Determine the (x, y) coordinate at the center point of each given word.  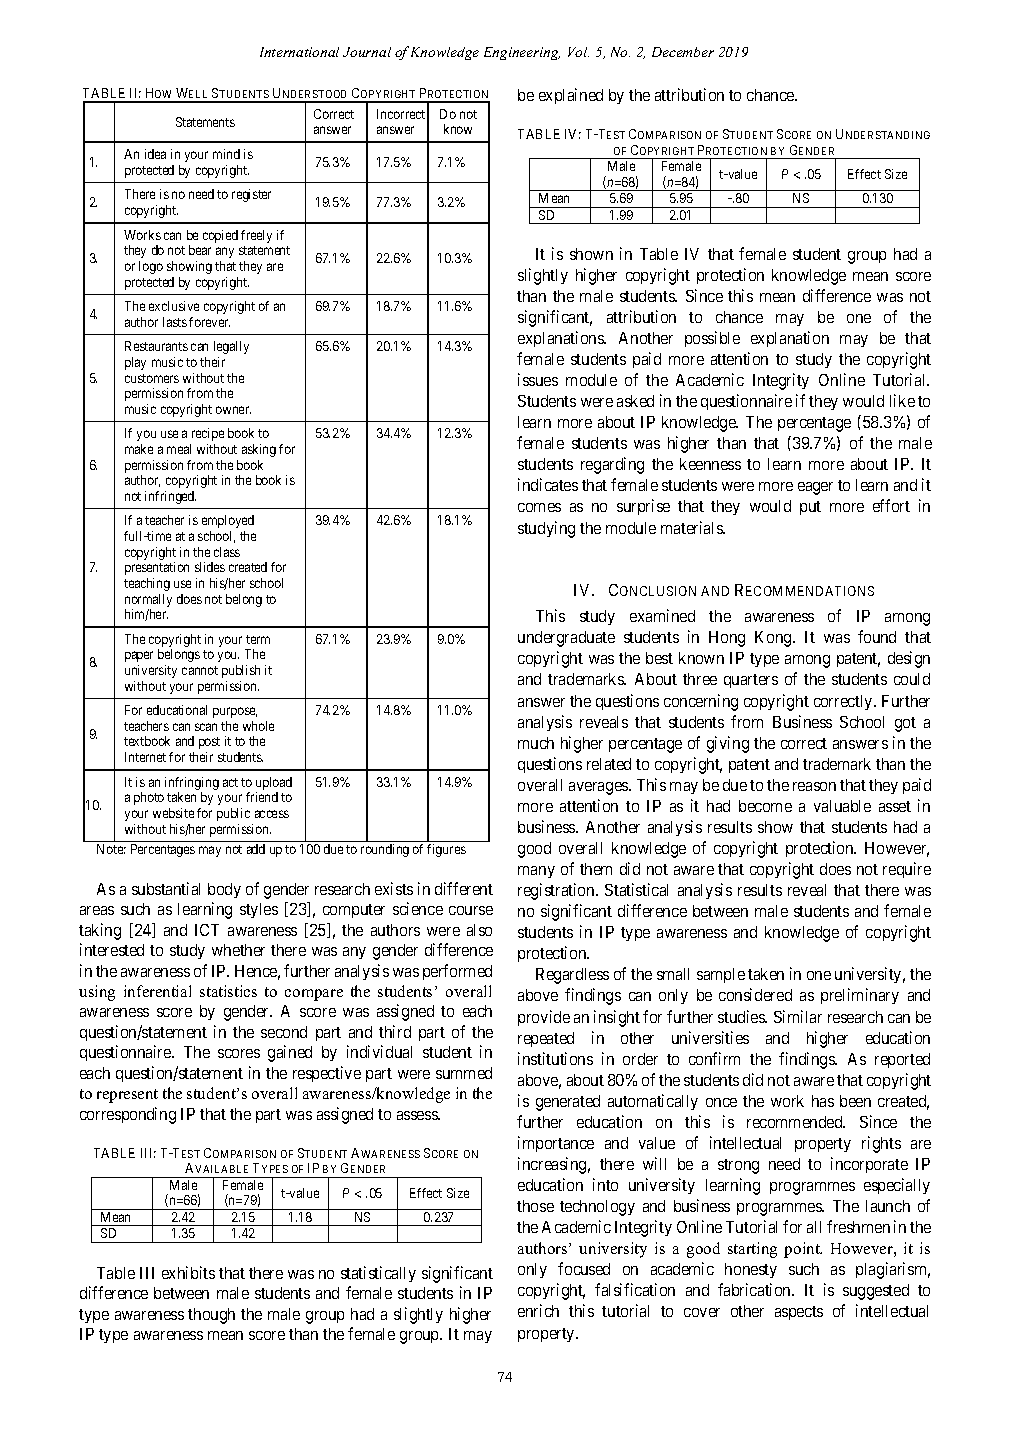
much (536, 743)
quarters (751, 681)
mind (226, 154)
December (683, 52)
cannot (200, 670)
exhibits (188, 1272)
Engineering (522, 53)
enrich (538, 1310)
